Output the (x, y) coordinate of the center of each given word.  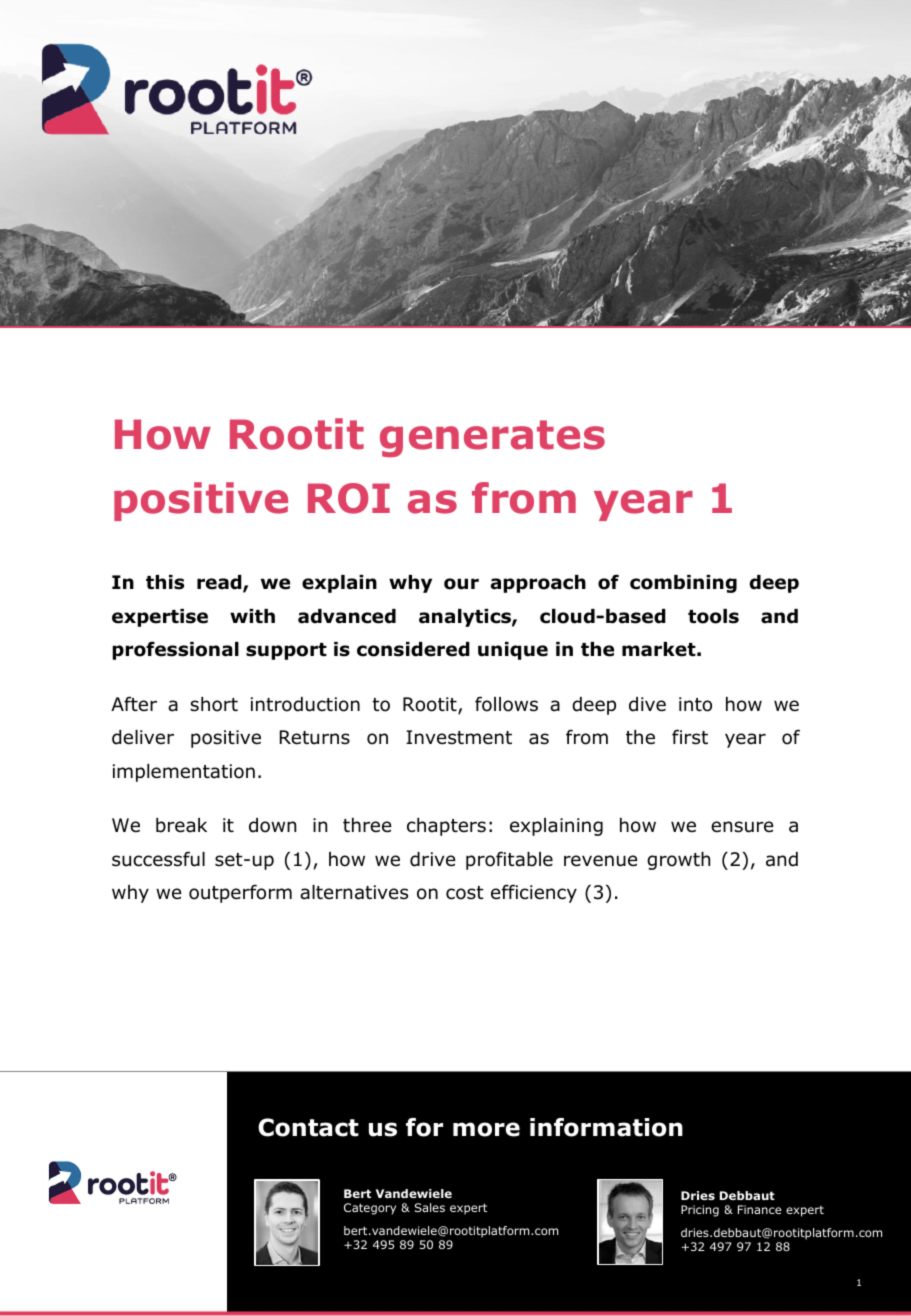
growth (678, 861)
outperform (240, 893)
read (220, 583)
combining (683, 584)
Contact (308, 1127)
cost (465, 893)
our (461, 584)
